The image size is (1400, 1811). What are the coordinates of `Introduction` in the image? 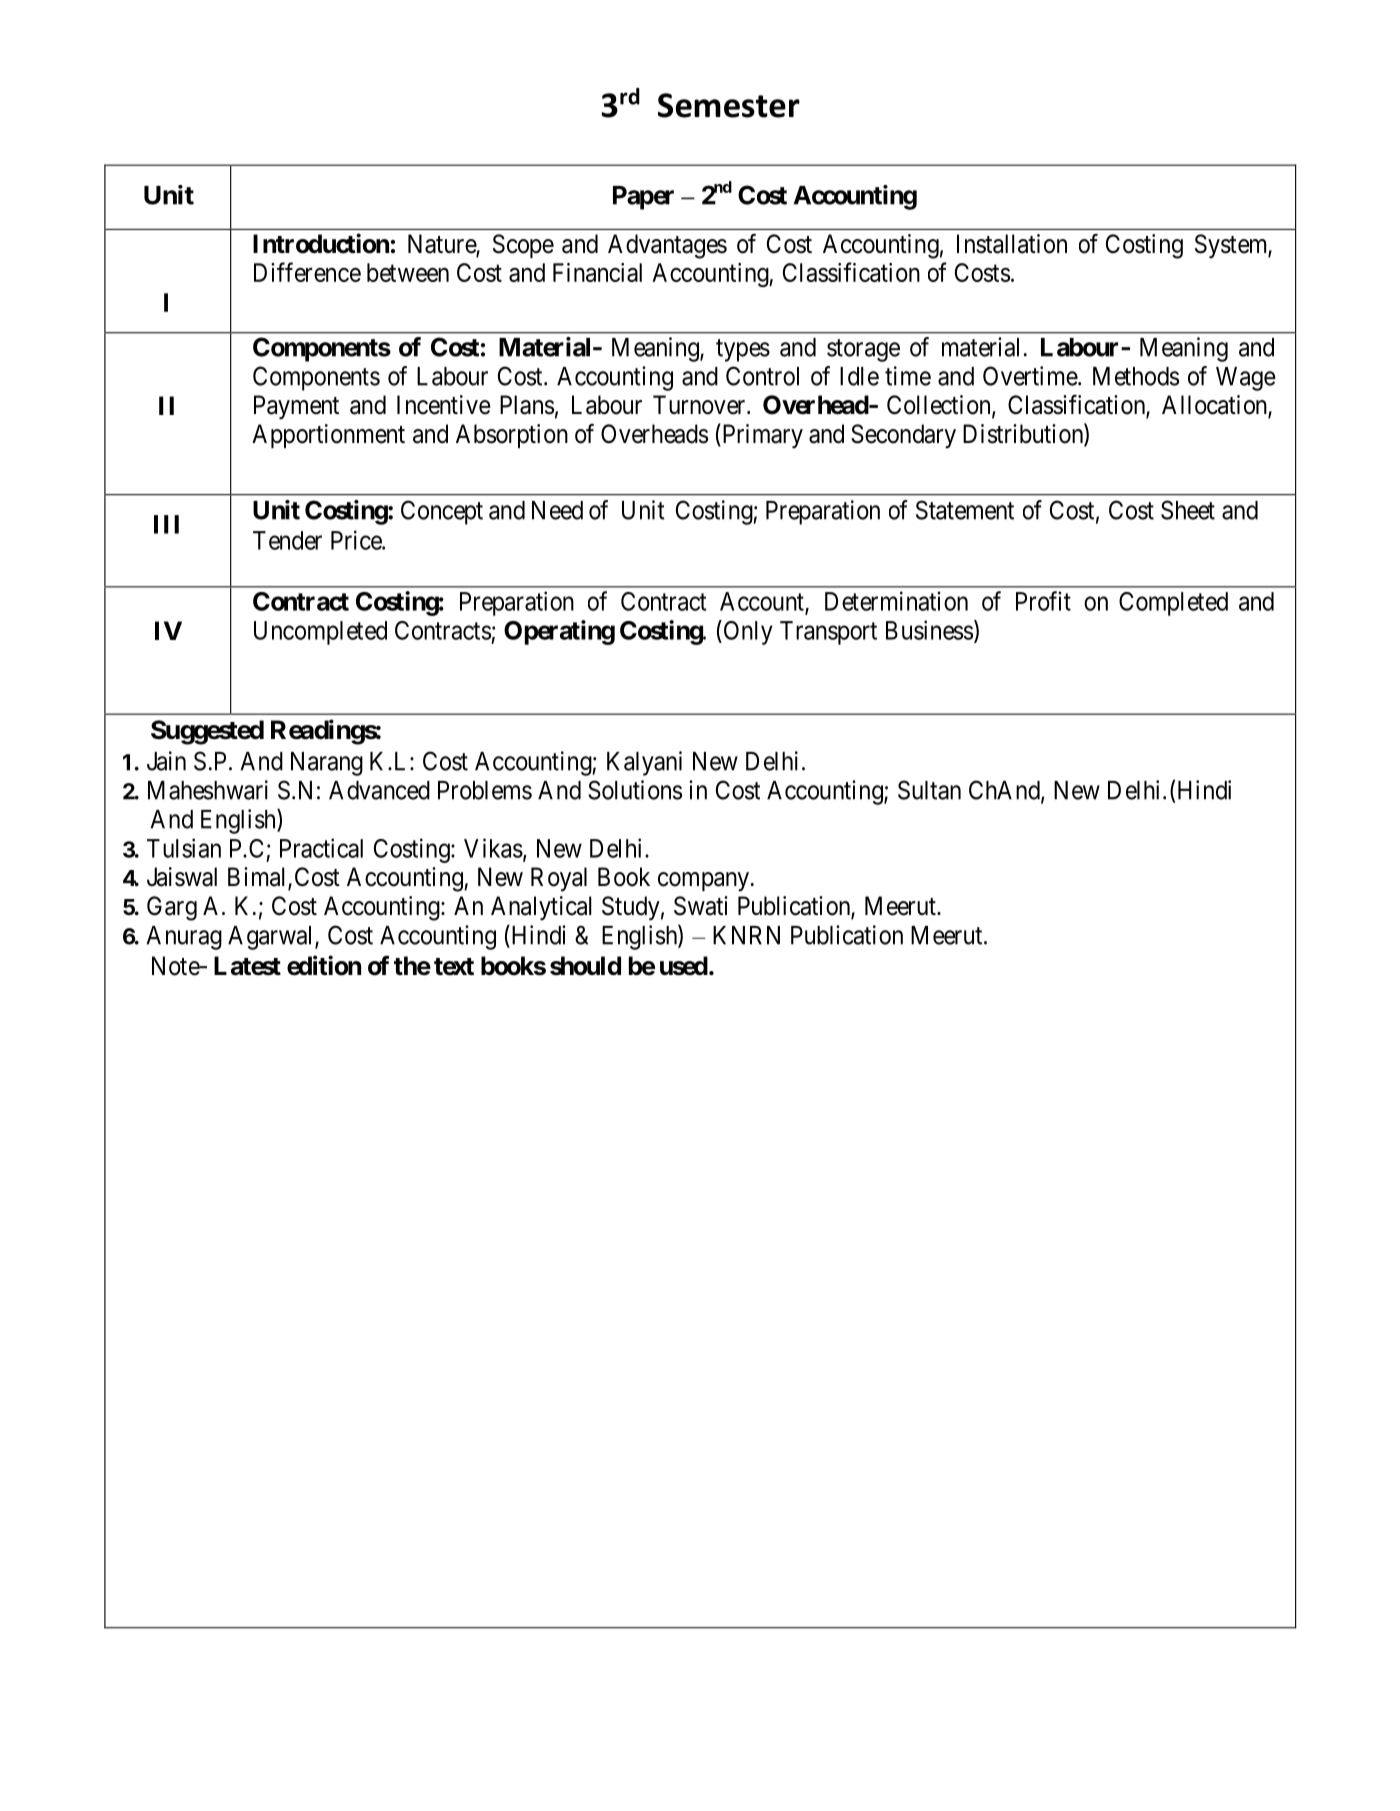 It's located at (321, 243).
